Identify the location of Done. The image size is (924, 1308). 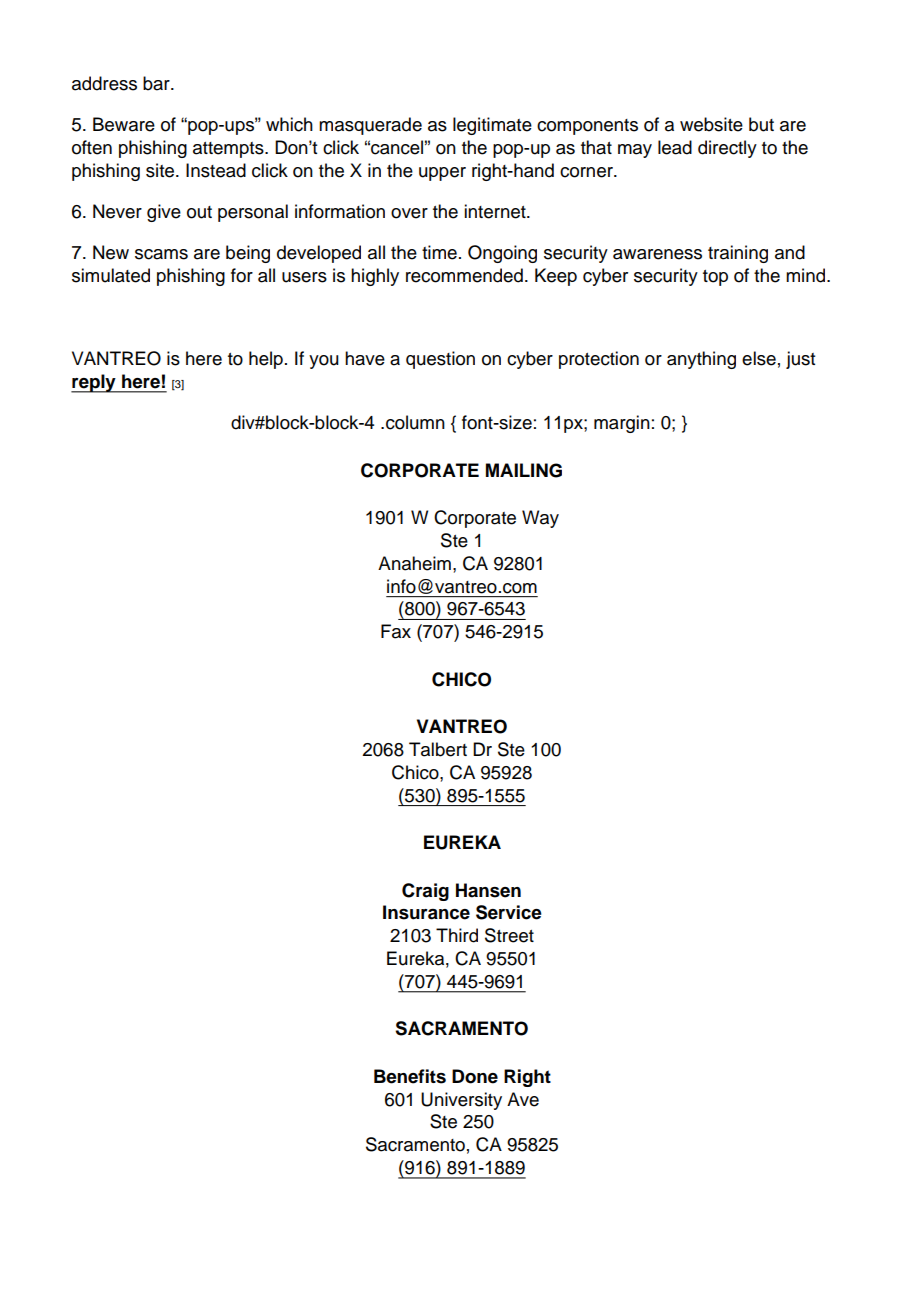
(475, 1076).
